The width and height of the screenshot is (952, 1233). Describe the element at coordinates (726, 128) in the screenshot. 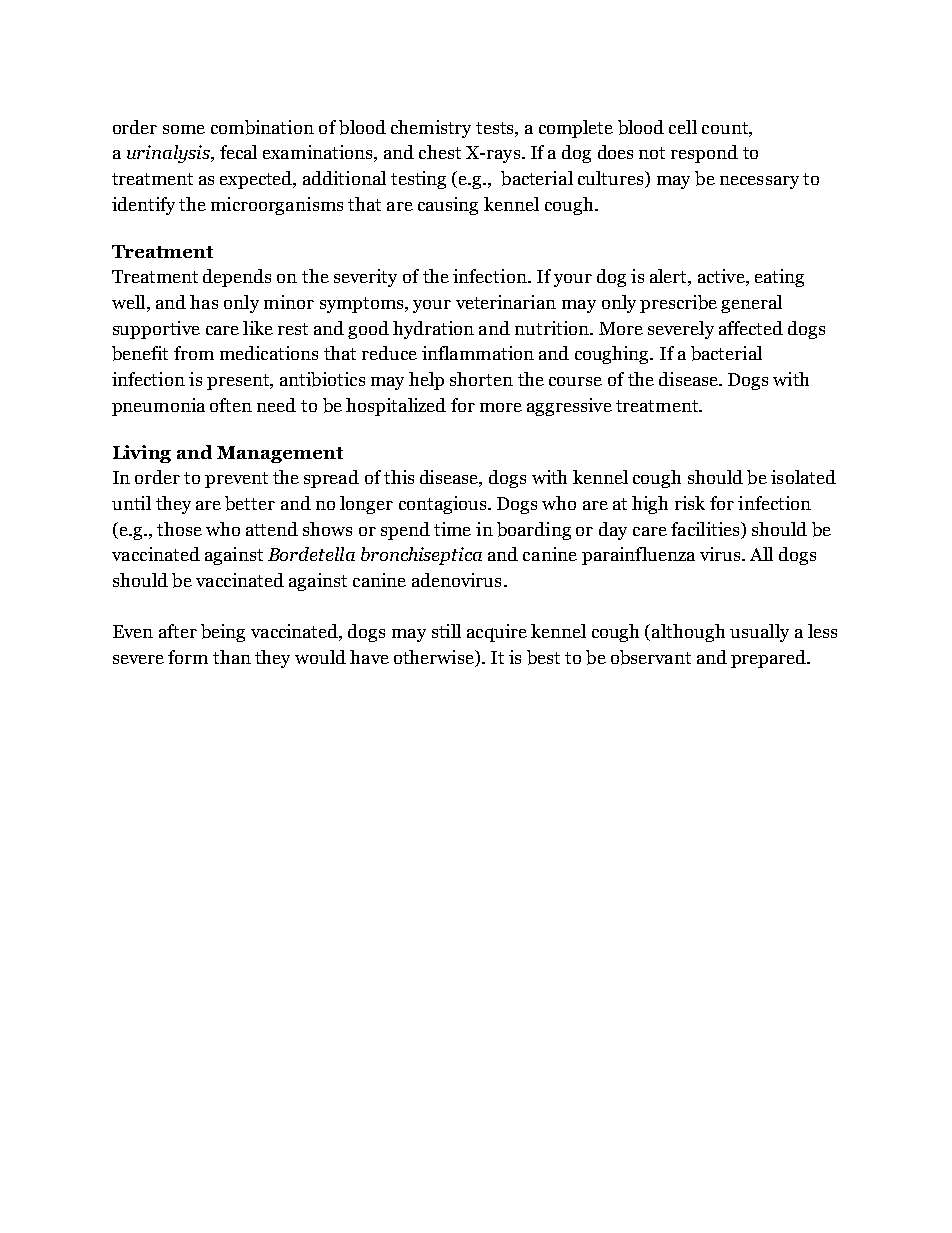

I see `count` at that location.
